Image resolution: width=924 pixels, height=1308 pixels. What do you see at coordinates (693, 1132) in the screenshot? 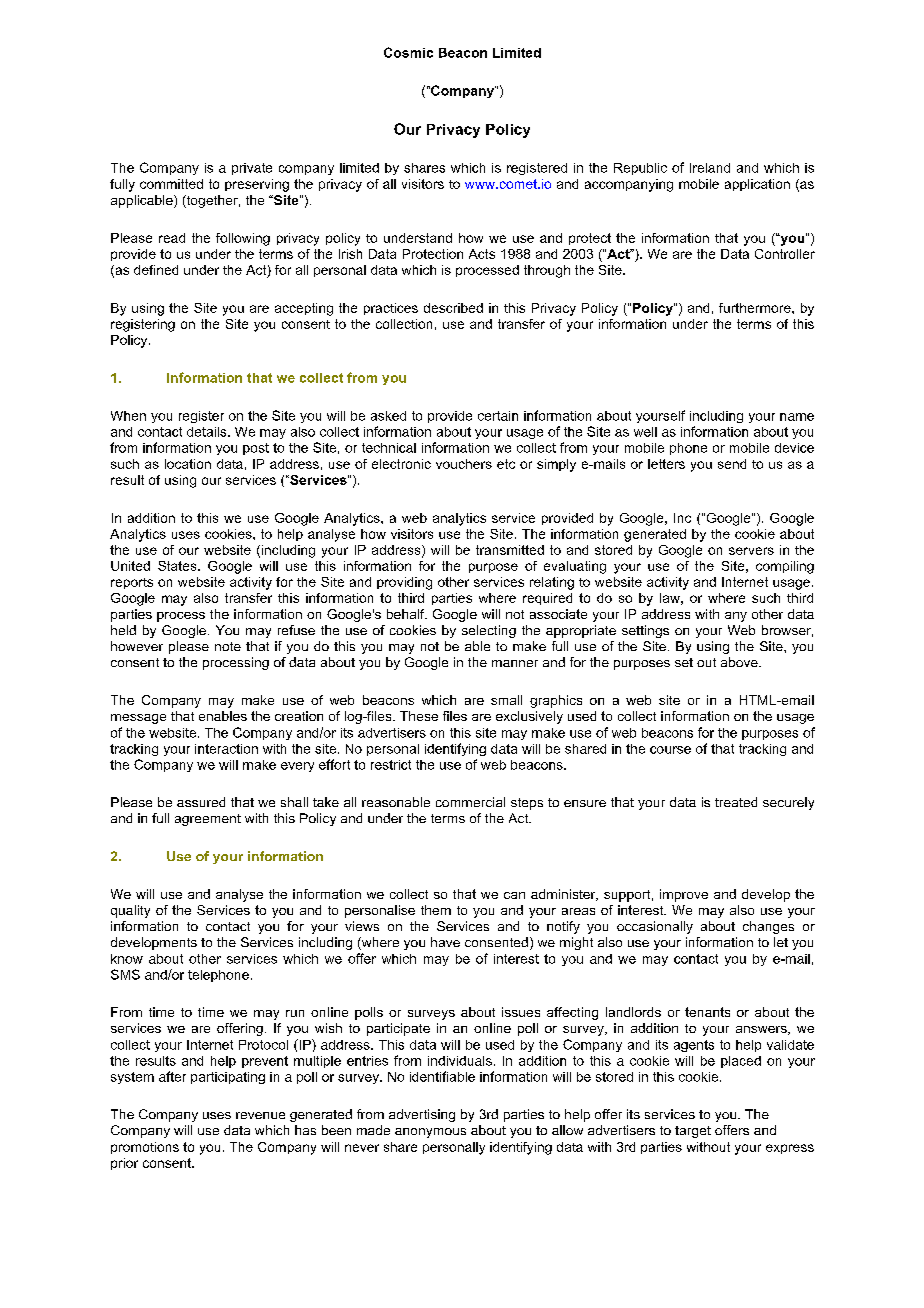
I see `target` at bounding box center [693, 1132].
